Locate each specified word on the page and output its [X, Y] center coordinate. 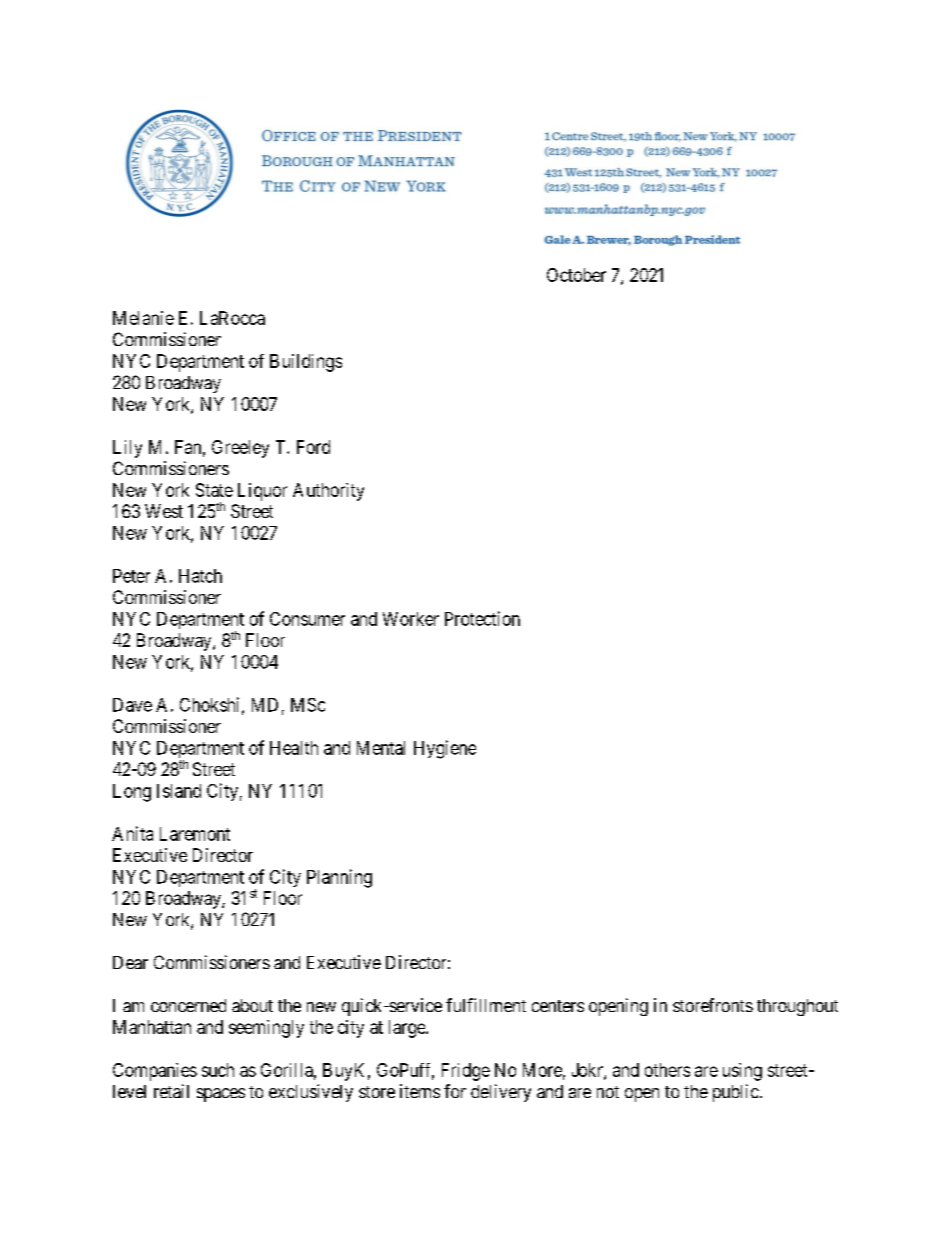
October [576, 275]
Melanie [143, 318]
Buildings [306, 363]
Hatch [200, 576]
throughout [797, 1007]
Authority [328, 492]
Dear [130, 962]
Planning [339, 878]
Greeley [240, 449]
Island [179, 791]
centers [558, 1006]
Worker [411, 619]
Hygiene [445, 749]
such [218, 1070]
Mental [381, 748]
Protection [482, 618]
